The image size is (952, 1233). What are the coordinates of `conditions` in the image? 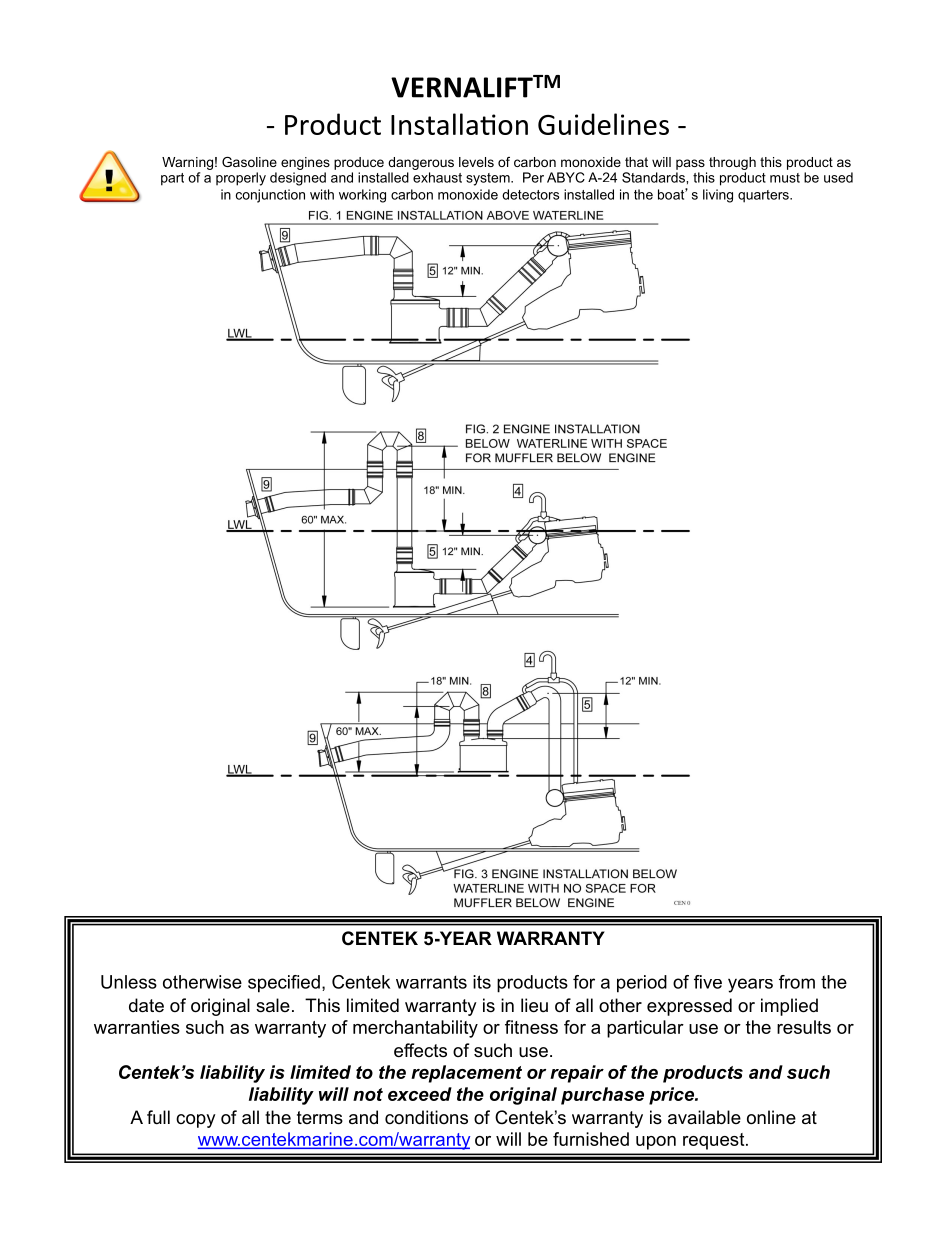 It's located at (426, 1117).
